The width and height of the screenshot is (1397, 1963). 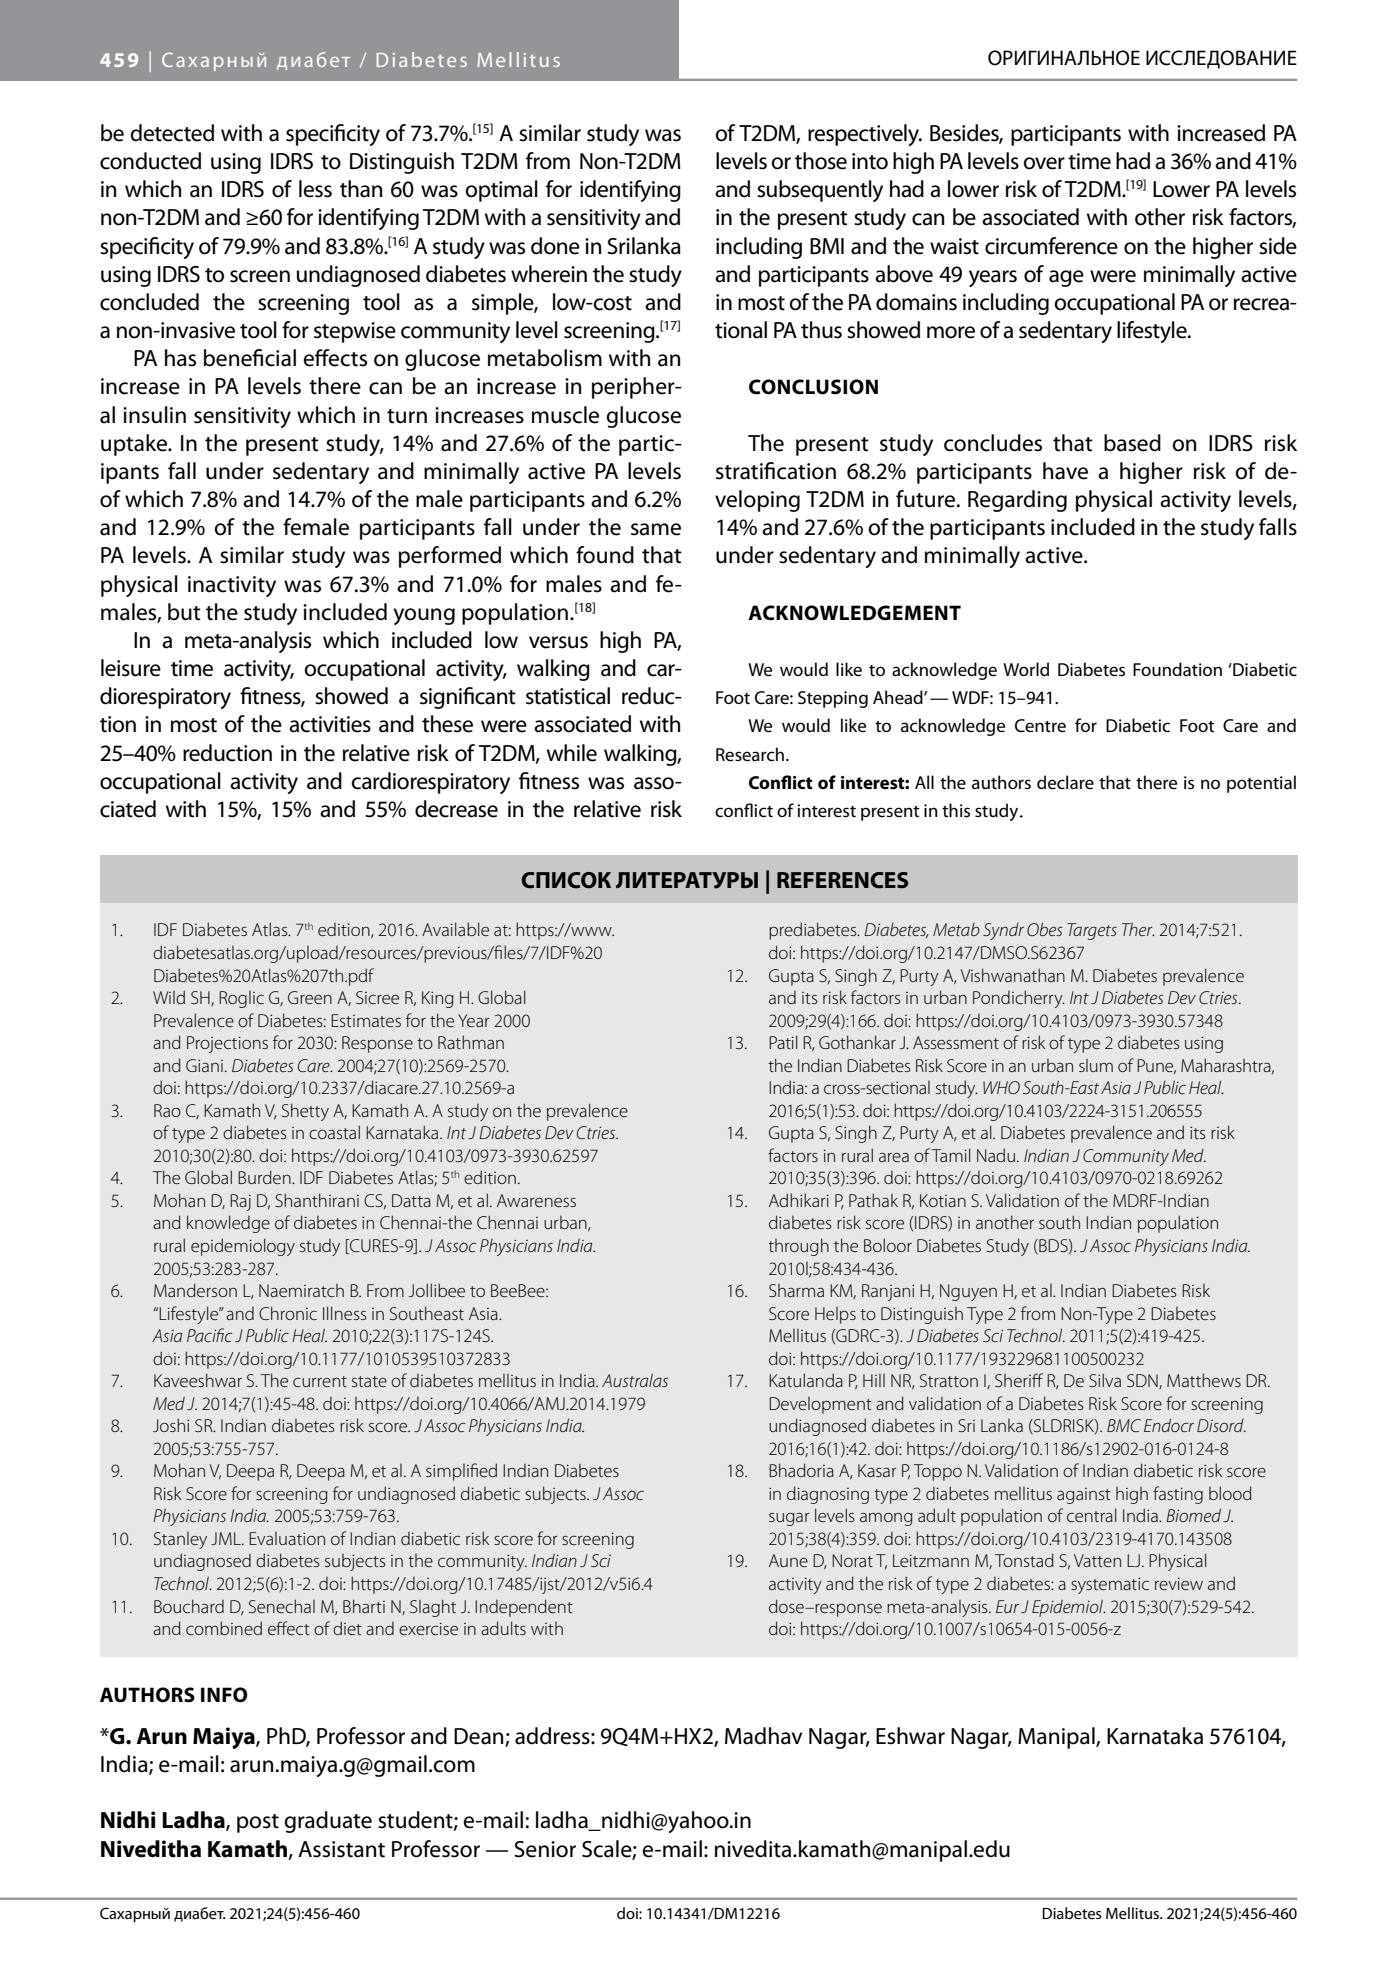 I want to click on Silva, so click(x=1105, y=1380).
